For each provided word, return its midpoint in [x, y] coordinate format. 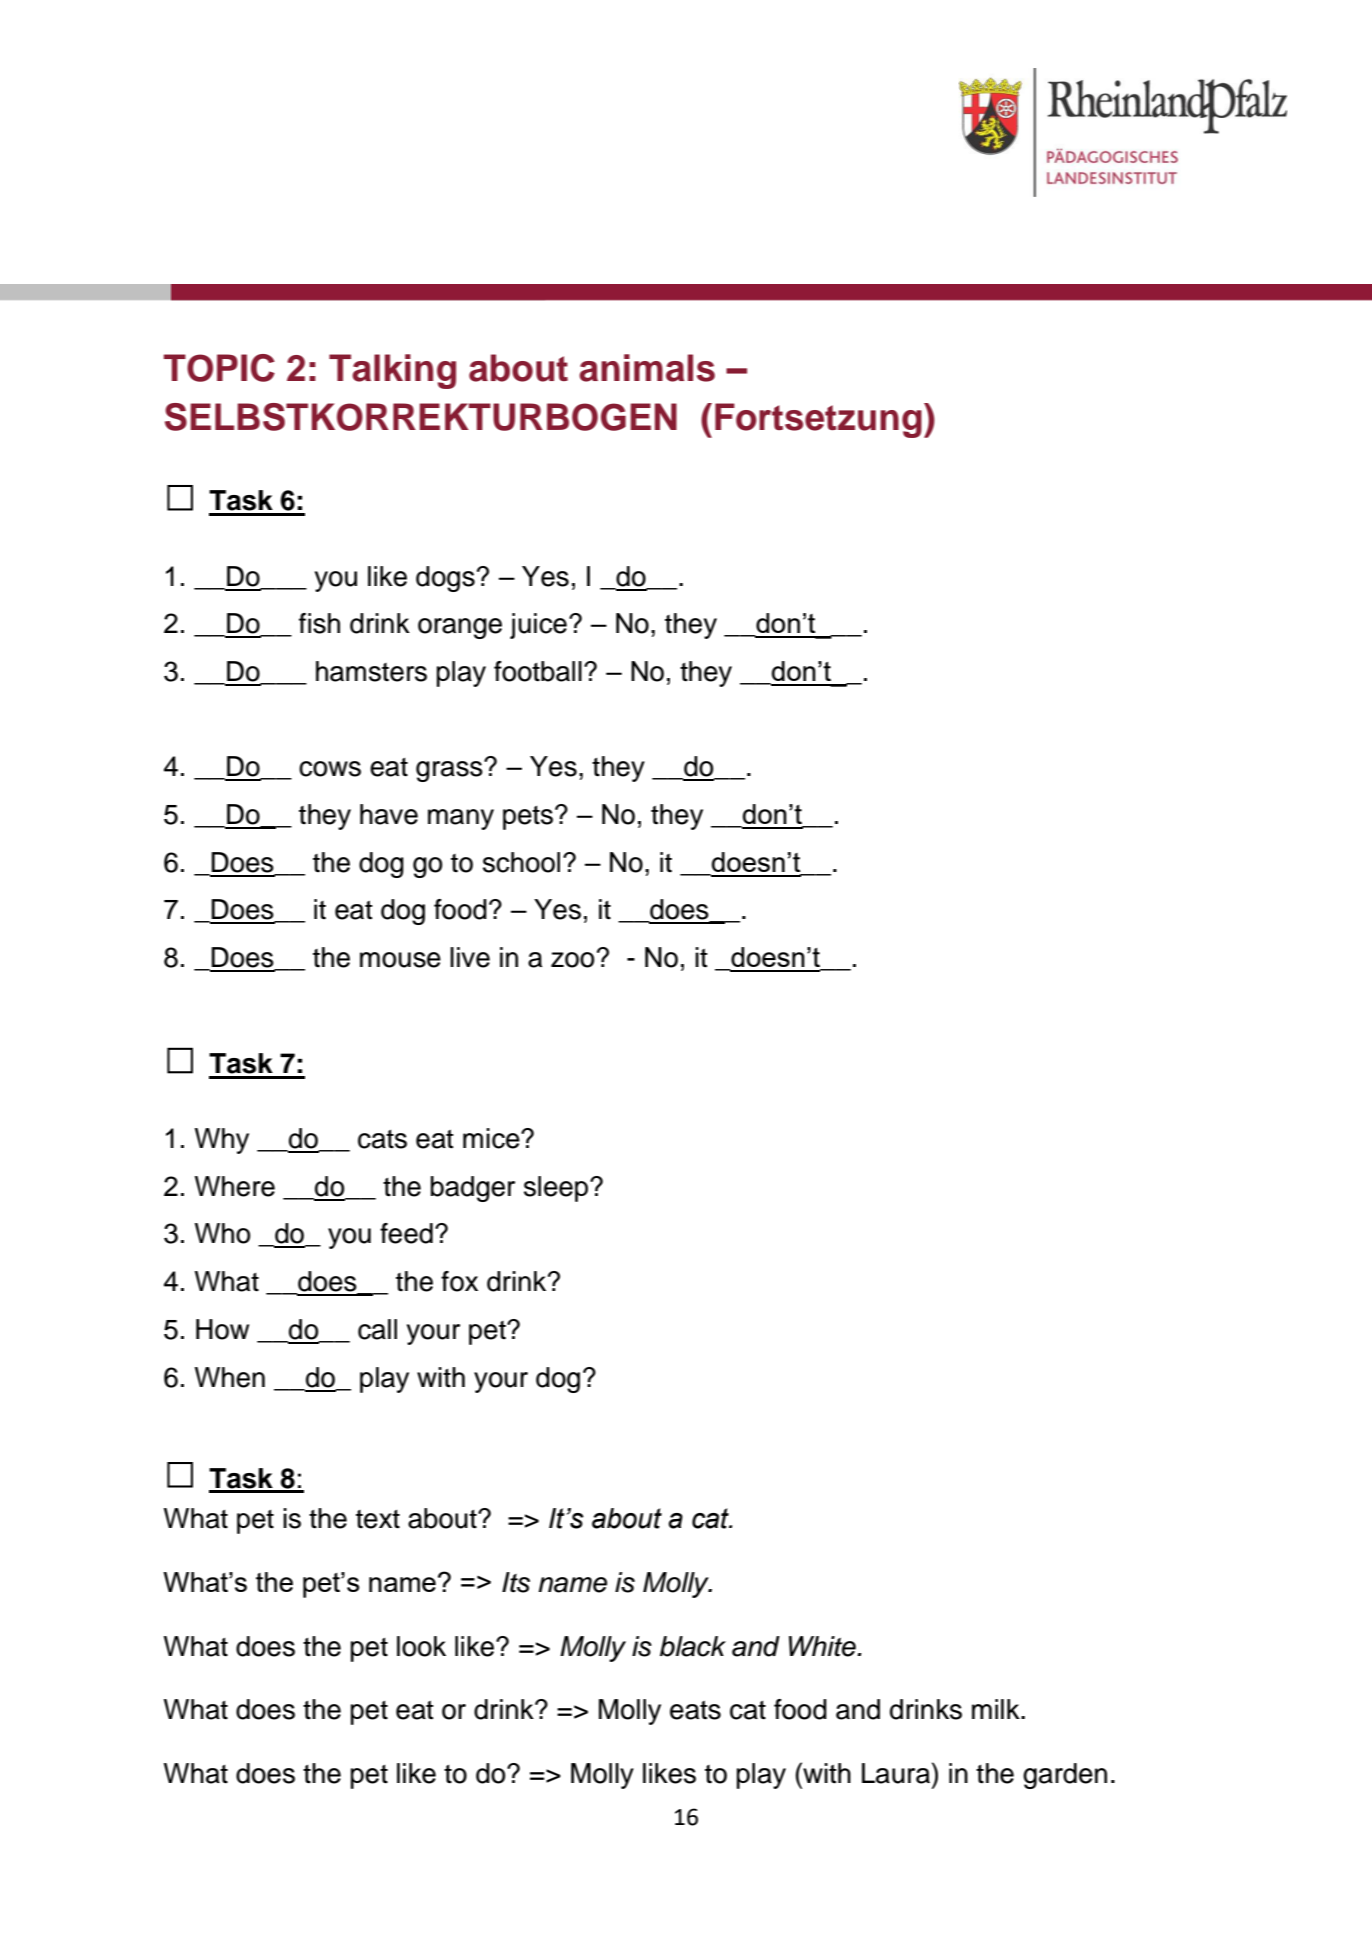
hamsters [371, 671]
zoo [572, 960]
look [421, 1646]
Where [235, 1186]
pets [528, 818]
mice [492, 1138]
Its [516, 1582]
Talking [392, 371]
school [521, 862]
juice [538, 626]
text [378, 1519]
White [823, 1646]
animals [647, 368]
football [538, 671]
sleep [557, 1189]
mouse [400, 960]
